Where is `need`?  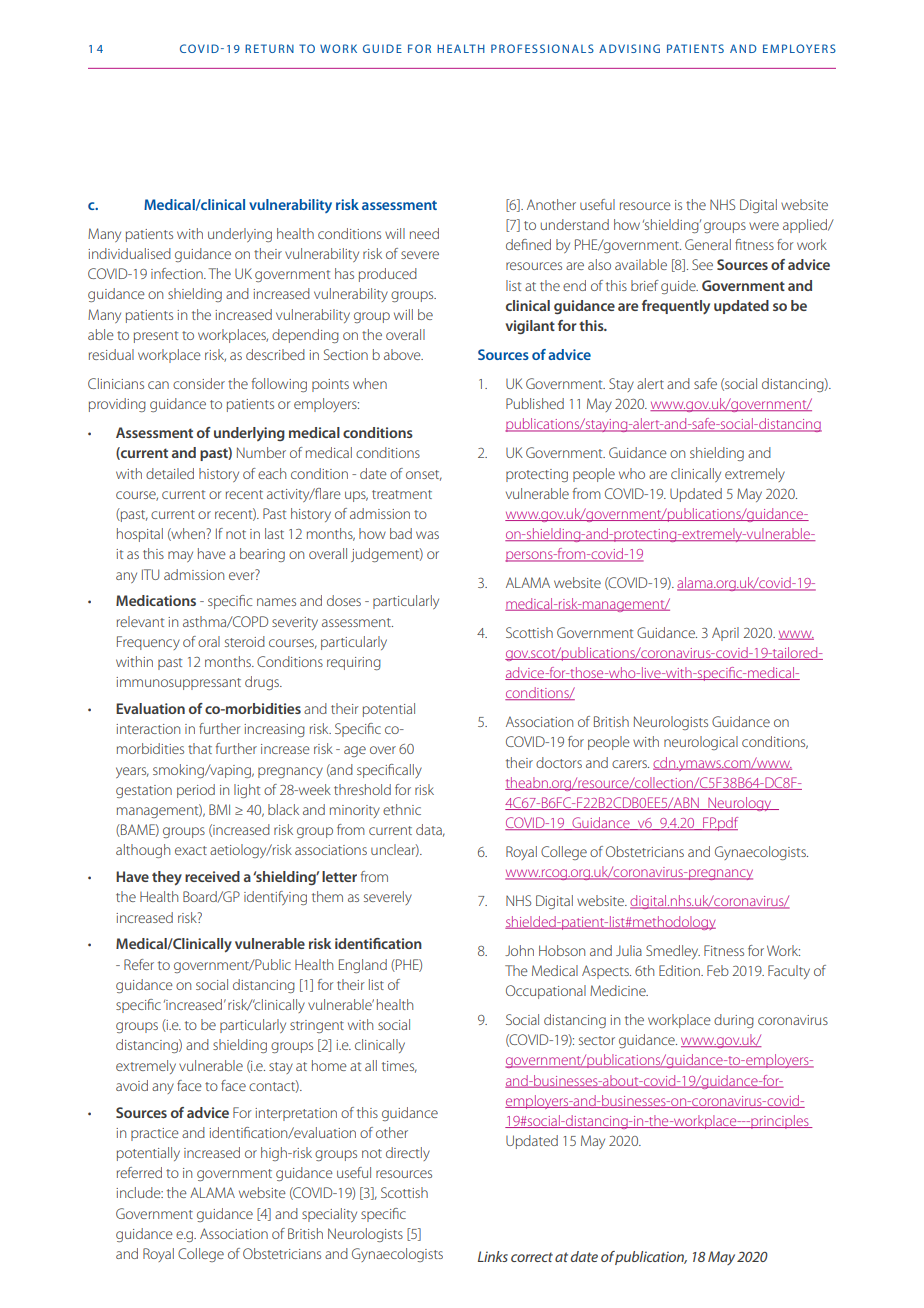 need is located at coordinates (424, 233).
